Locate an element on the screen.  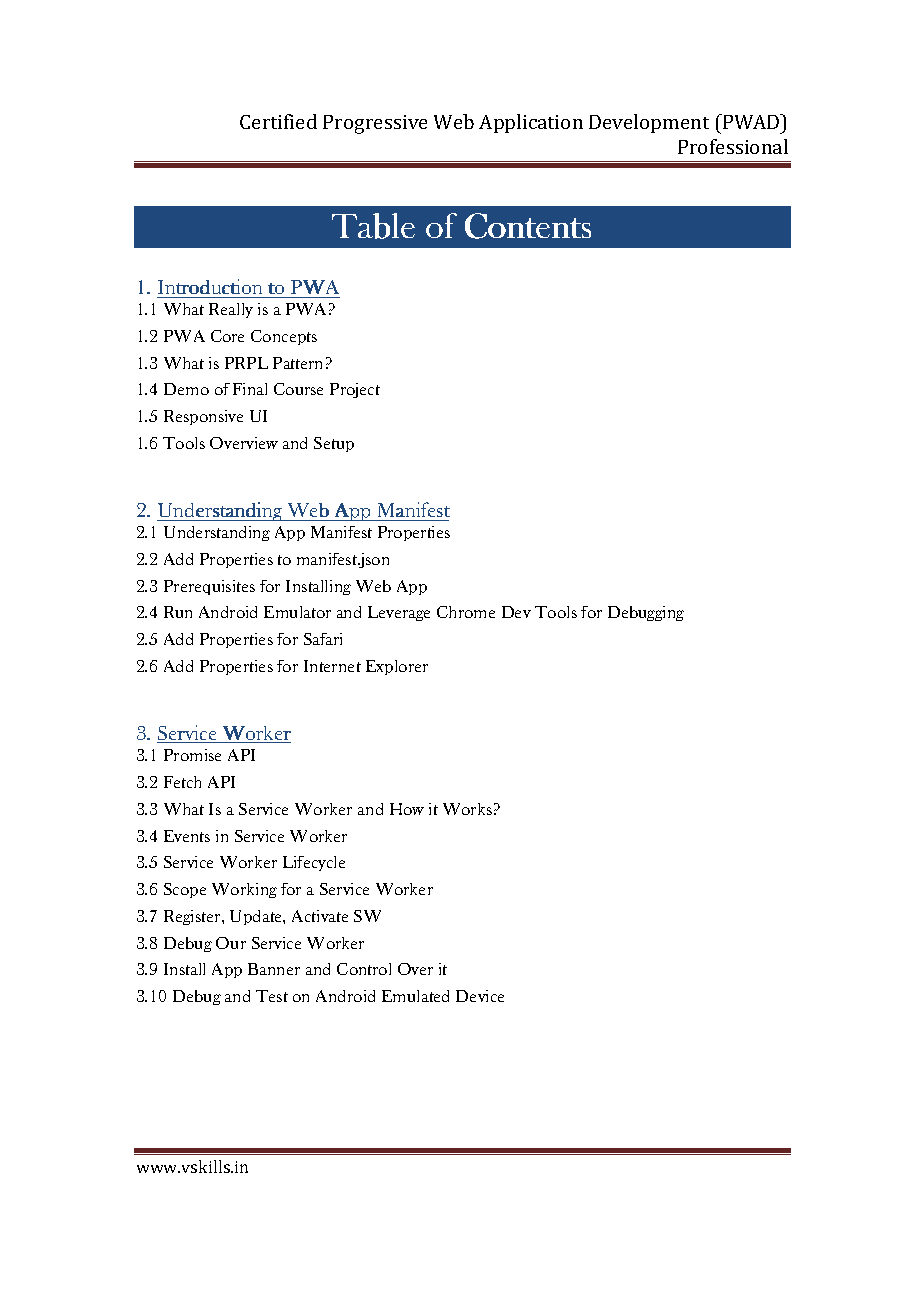
Application is located at coordinates (531, 123).
